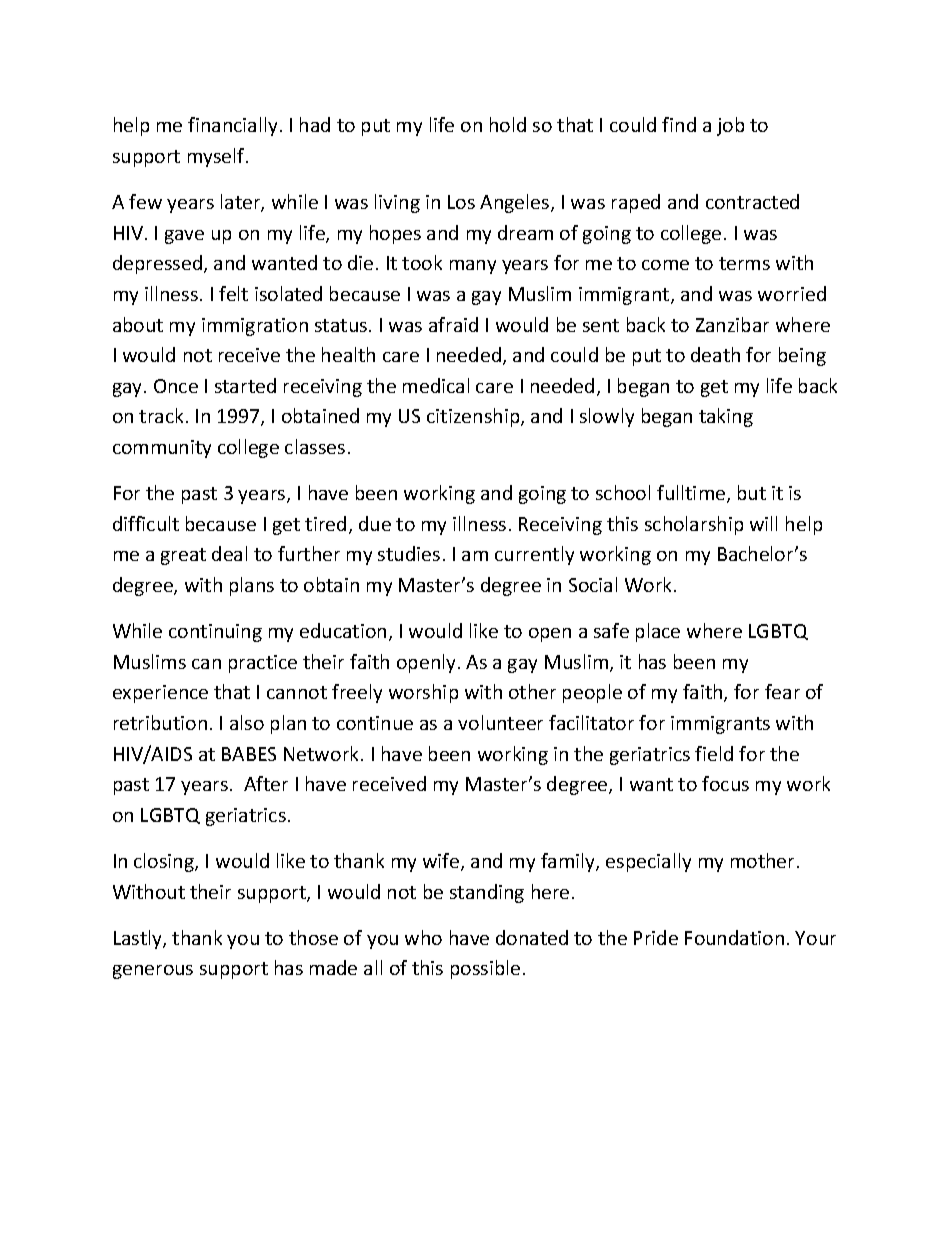 The image size is (952, 1233). I want to click on generous, so click(153, 972).
